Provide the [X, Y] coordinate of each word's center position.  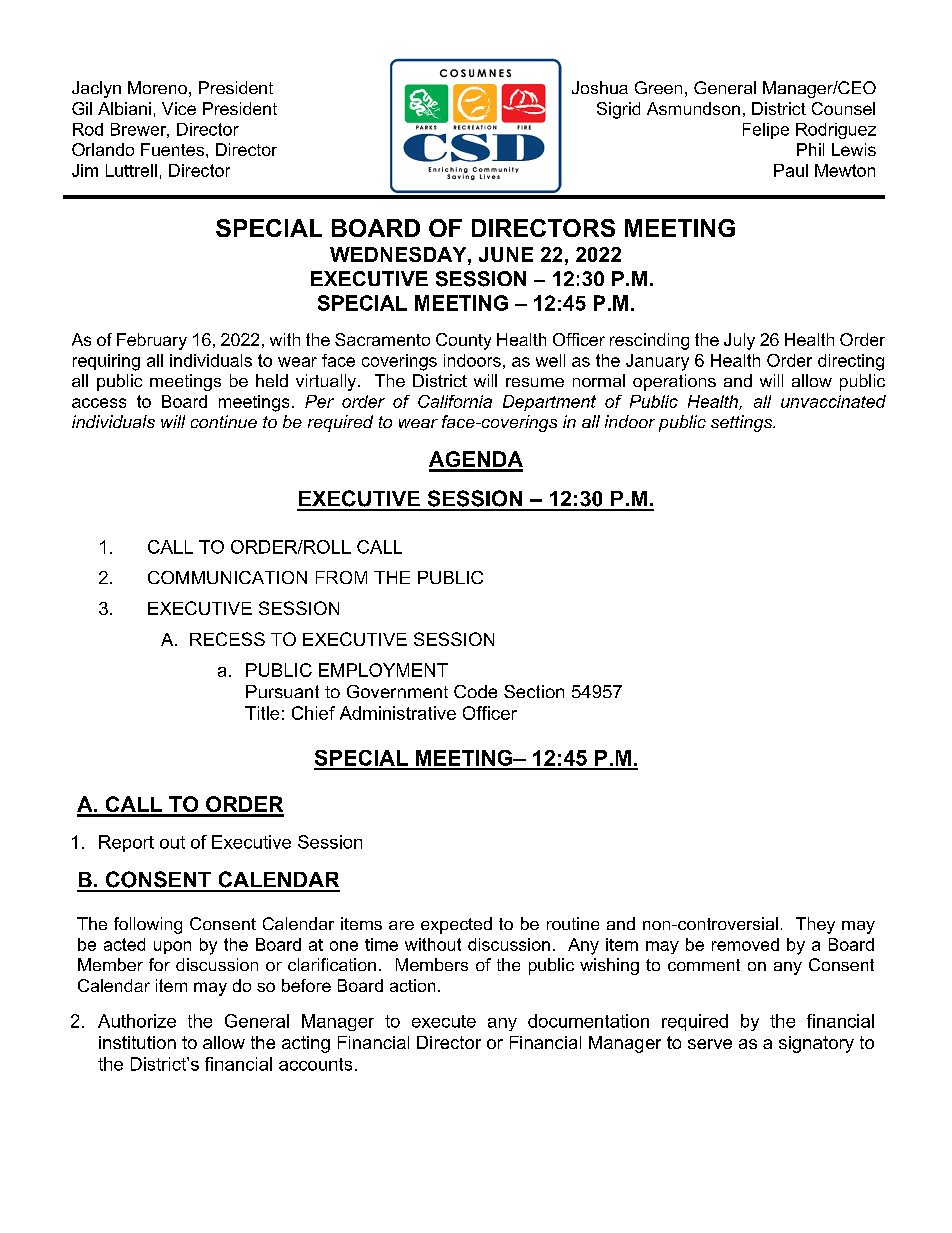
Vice [179, 108]
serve [710, 1044]
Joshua [600, 87]
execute [444, 1021]
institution [137, 1042]
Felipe [766, 131]
